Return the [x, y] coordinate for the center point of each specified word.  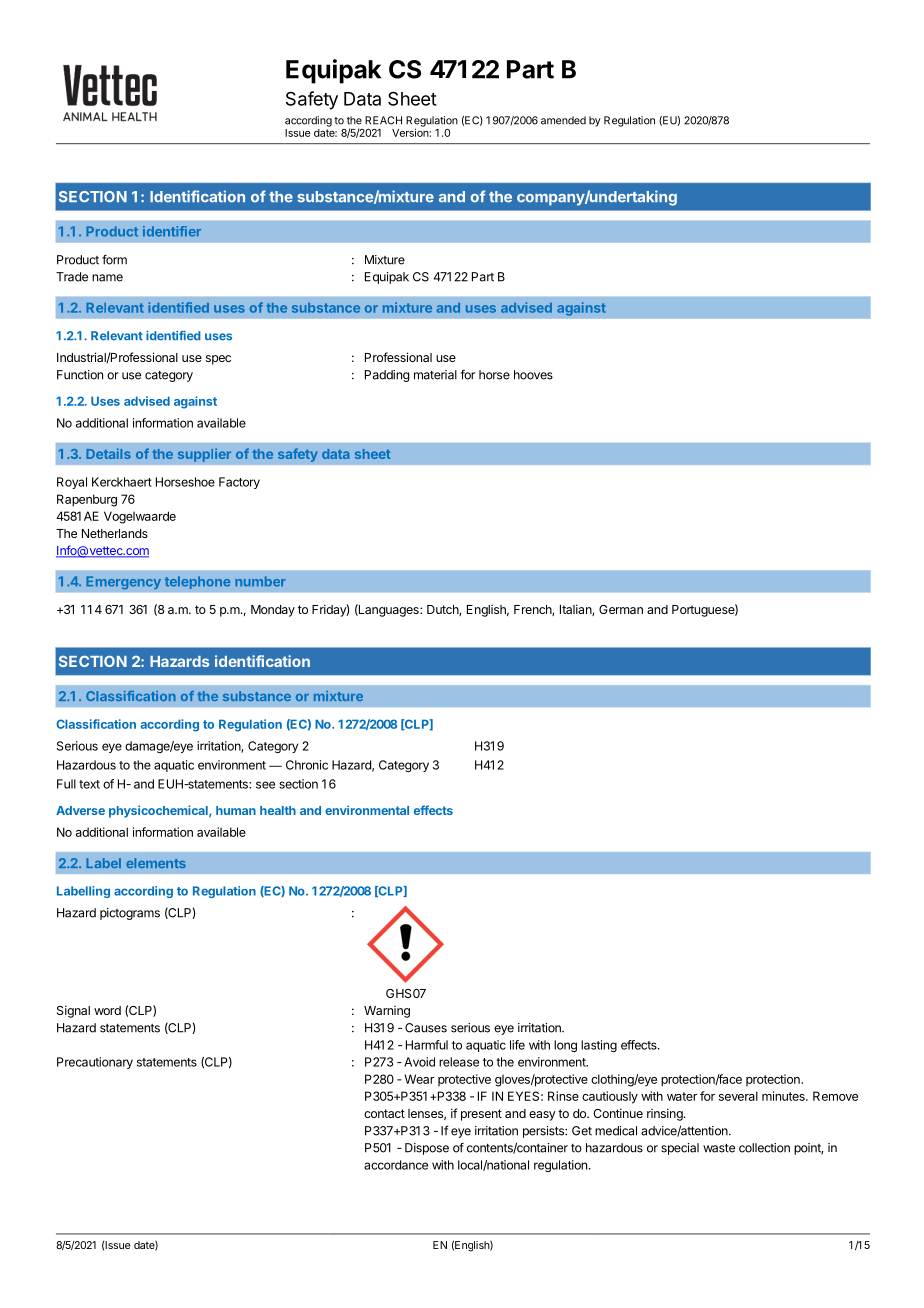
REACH [383, 120]
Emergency [123, 583]
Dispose [427, 1149]
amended [563, 120]
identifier [172, 231]
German [621, 609]
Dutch [443, 610]
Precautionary [95, 1063]
